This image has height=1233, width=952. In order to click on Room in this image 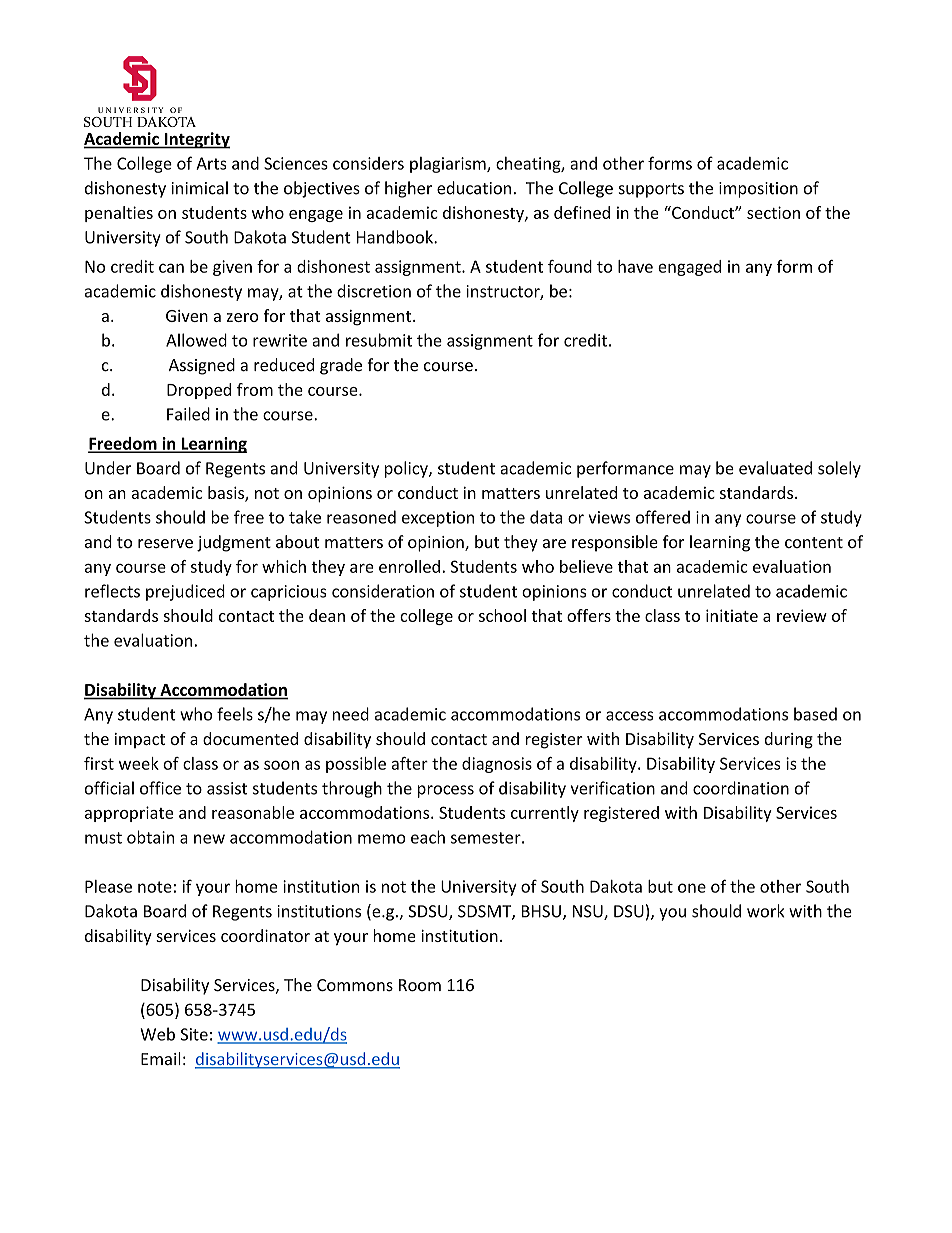, I will do `click(420, 985)`.
